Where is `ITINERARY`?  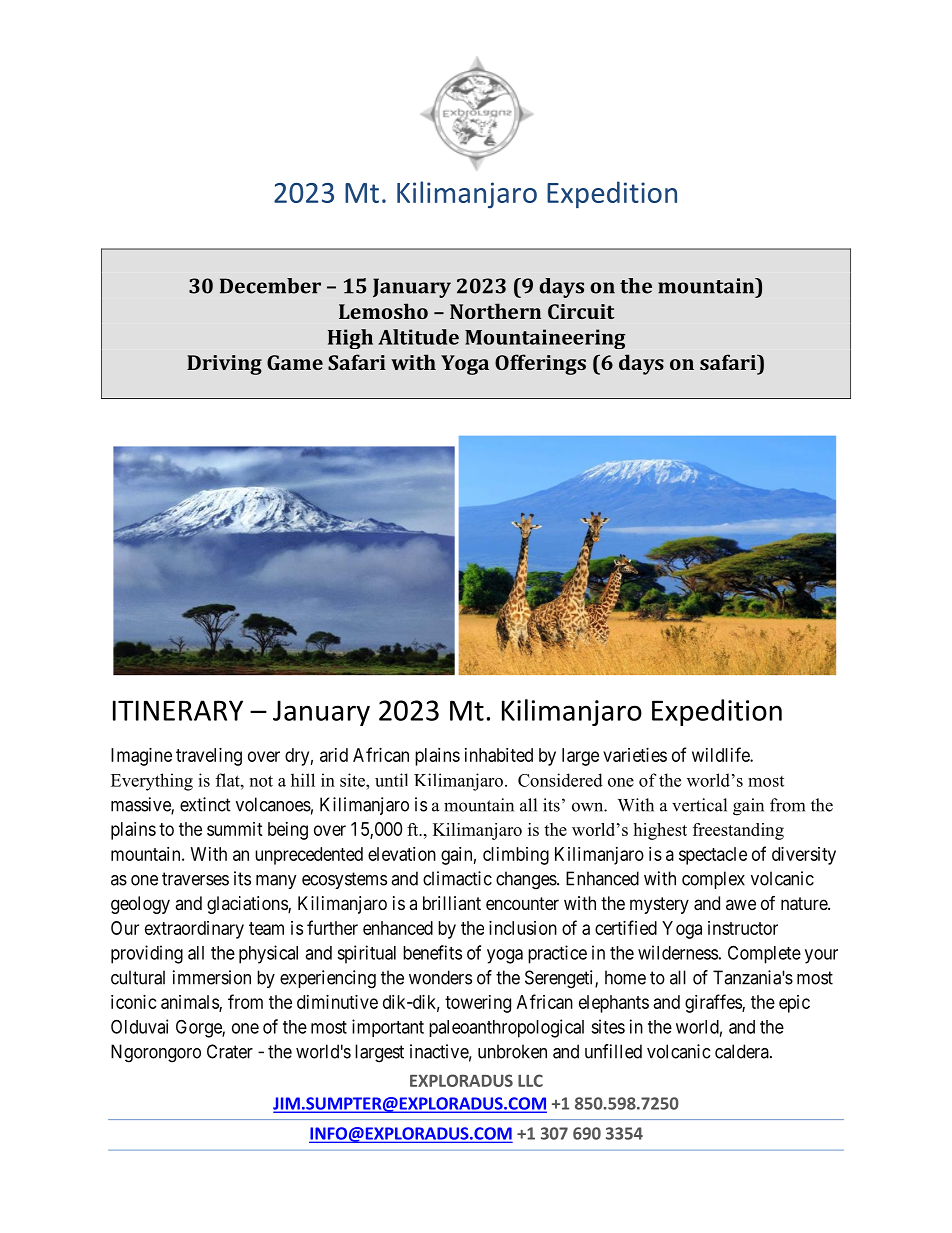
ITINERARY is located at coordinates (178, 710).
